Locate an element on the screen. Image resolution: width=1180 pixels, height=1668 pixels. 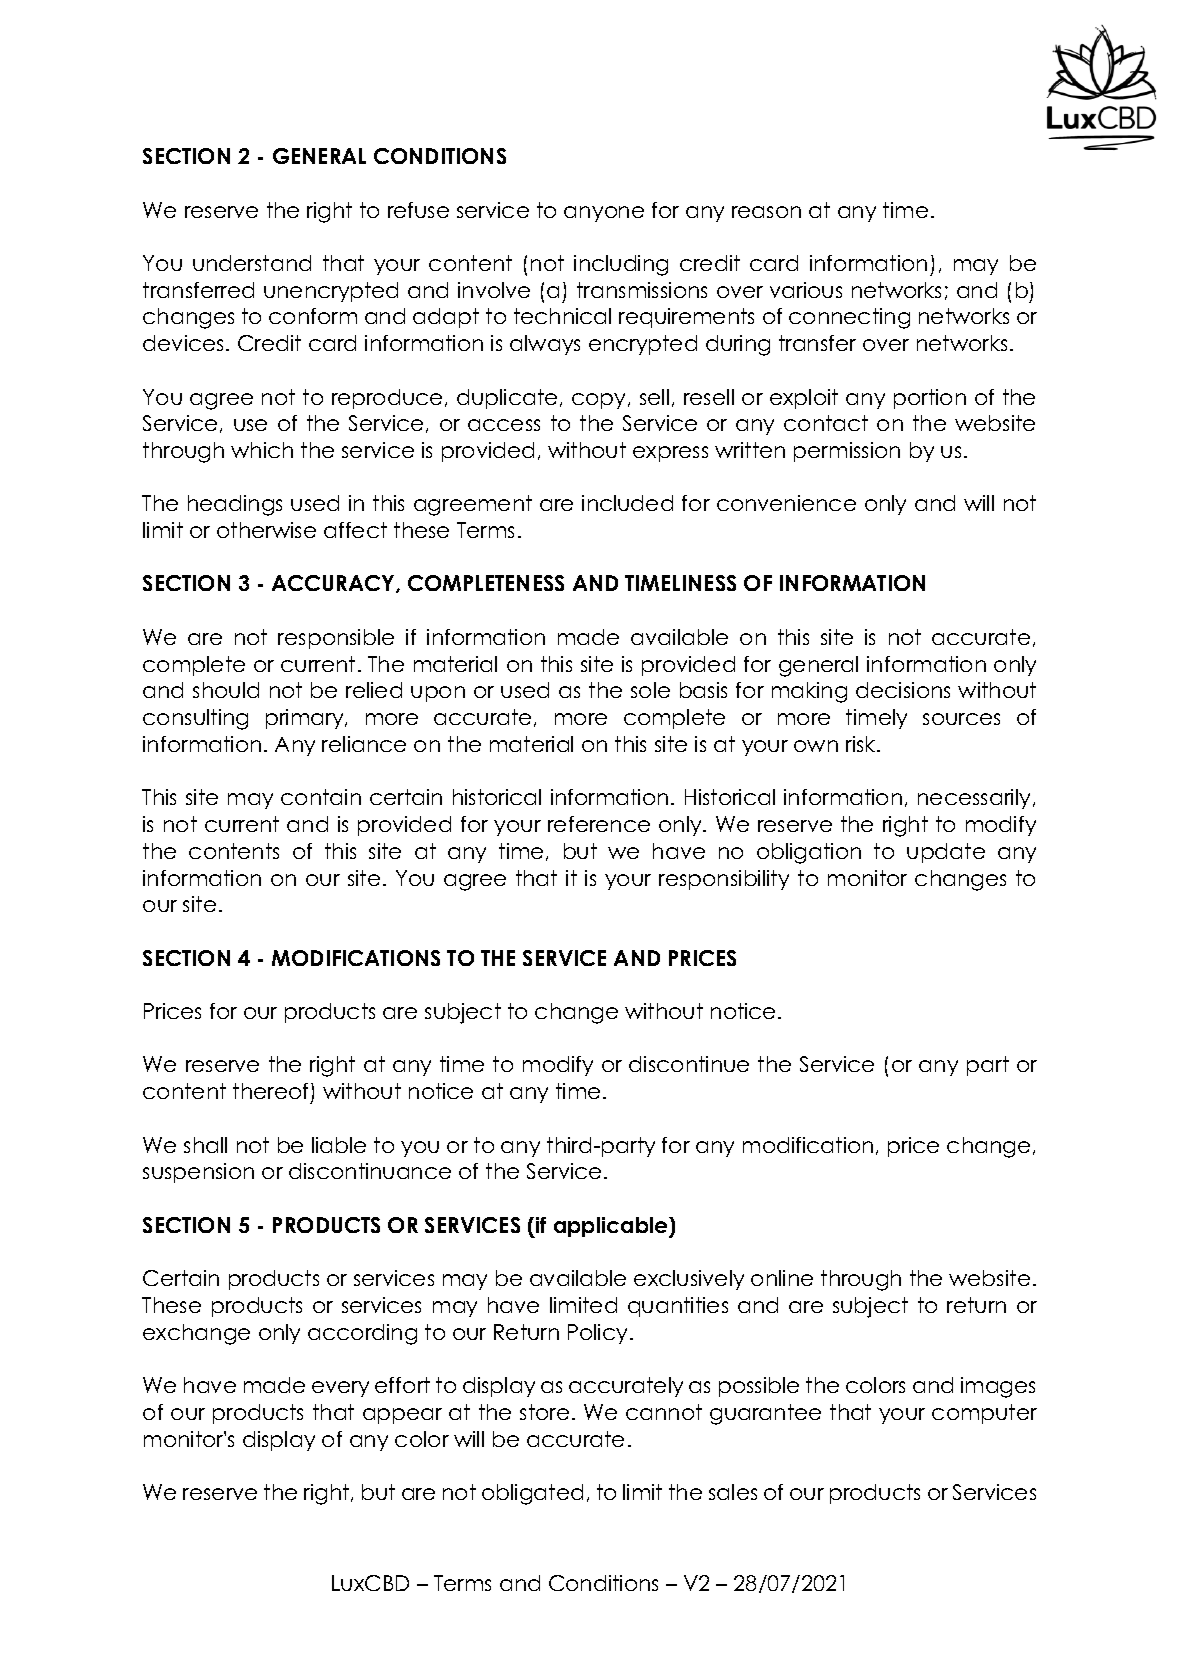
understand is located at coordinates (252, 263).
